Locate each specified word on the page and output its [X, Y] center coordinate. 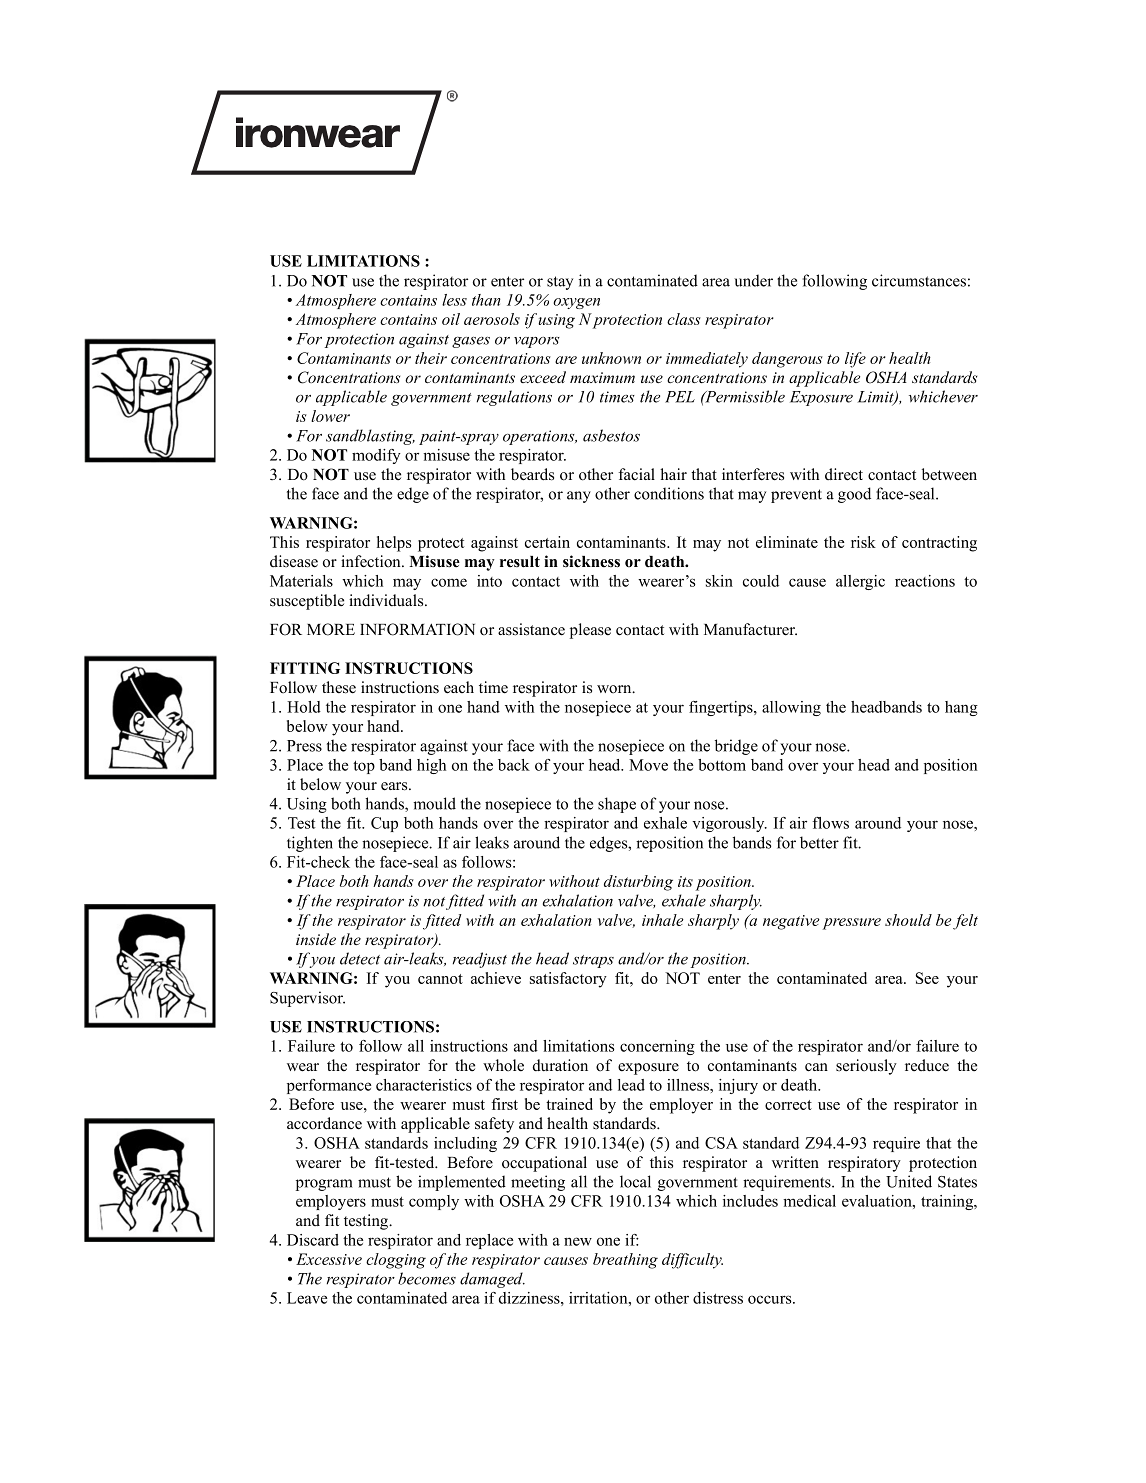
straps [593, 961]
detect [360, 958]
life [855, 360]
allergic [860, 582]
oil [451, 319]
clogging [396, 1261]
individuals [387, 600]
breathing [625, 1261]
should [908, 920]
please [590, 631]
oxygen [576, 303]
